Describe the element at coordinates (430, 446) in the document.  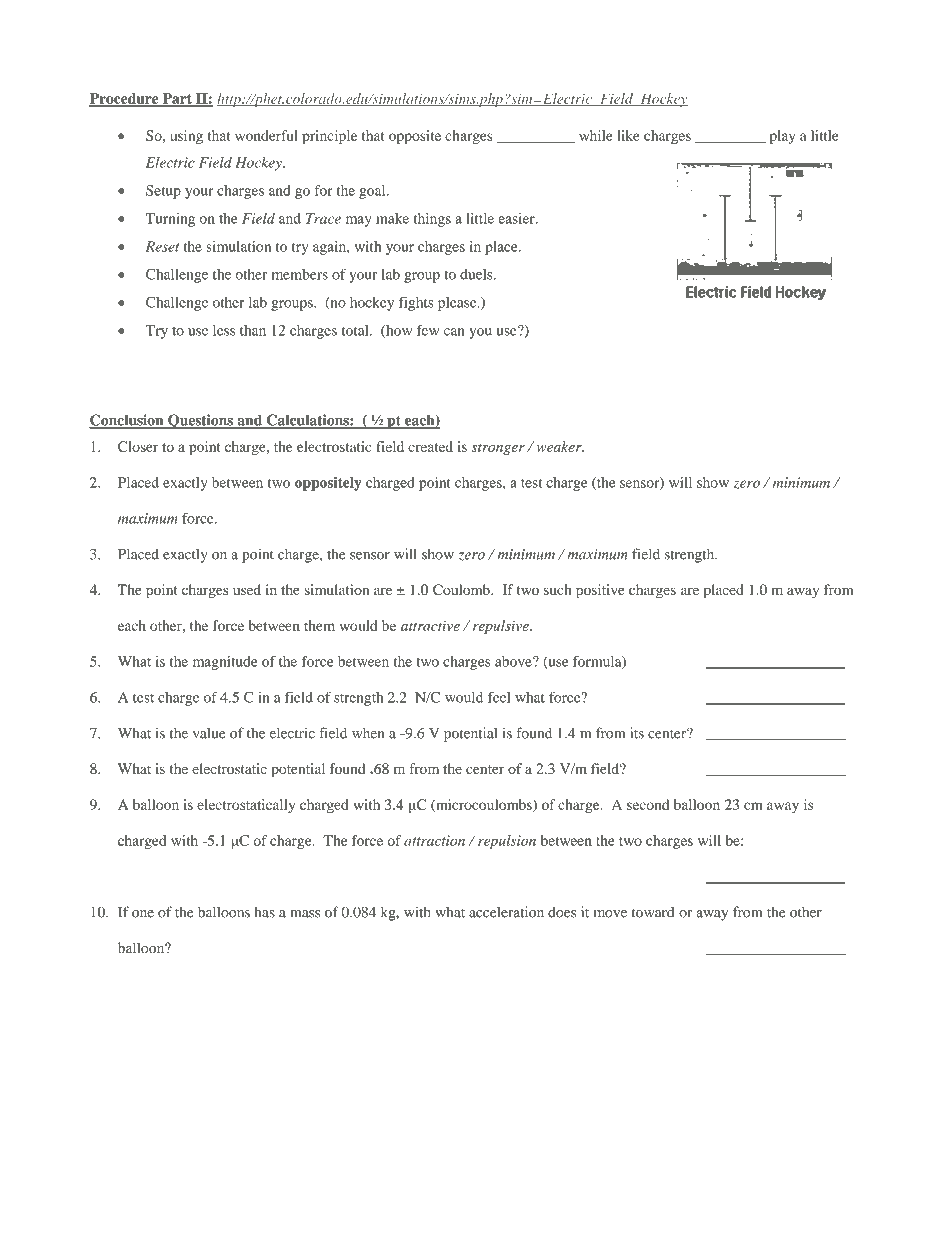
I see `created` at that location.
